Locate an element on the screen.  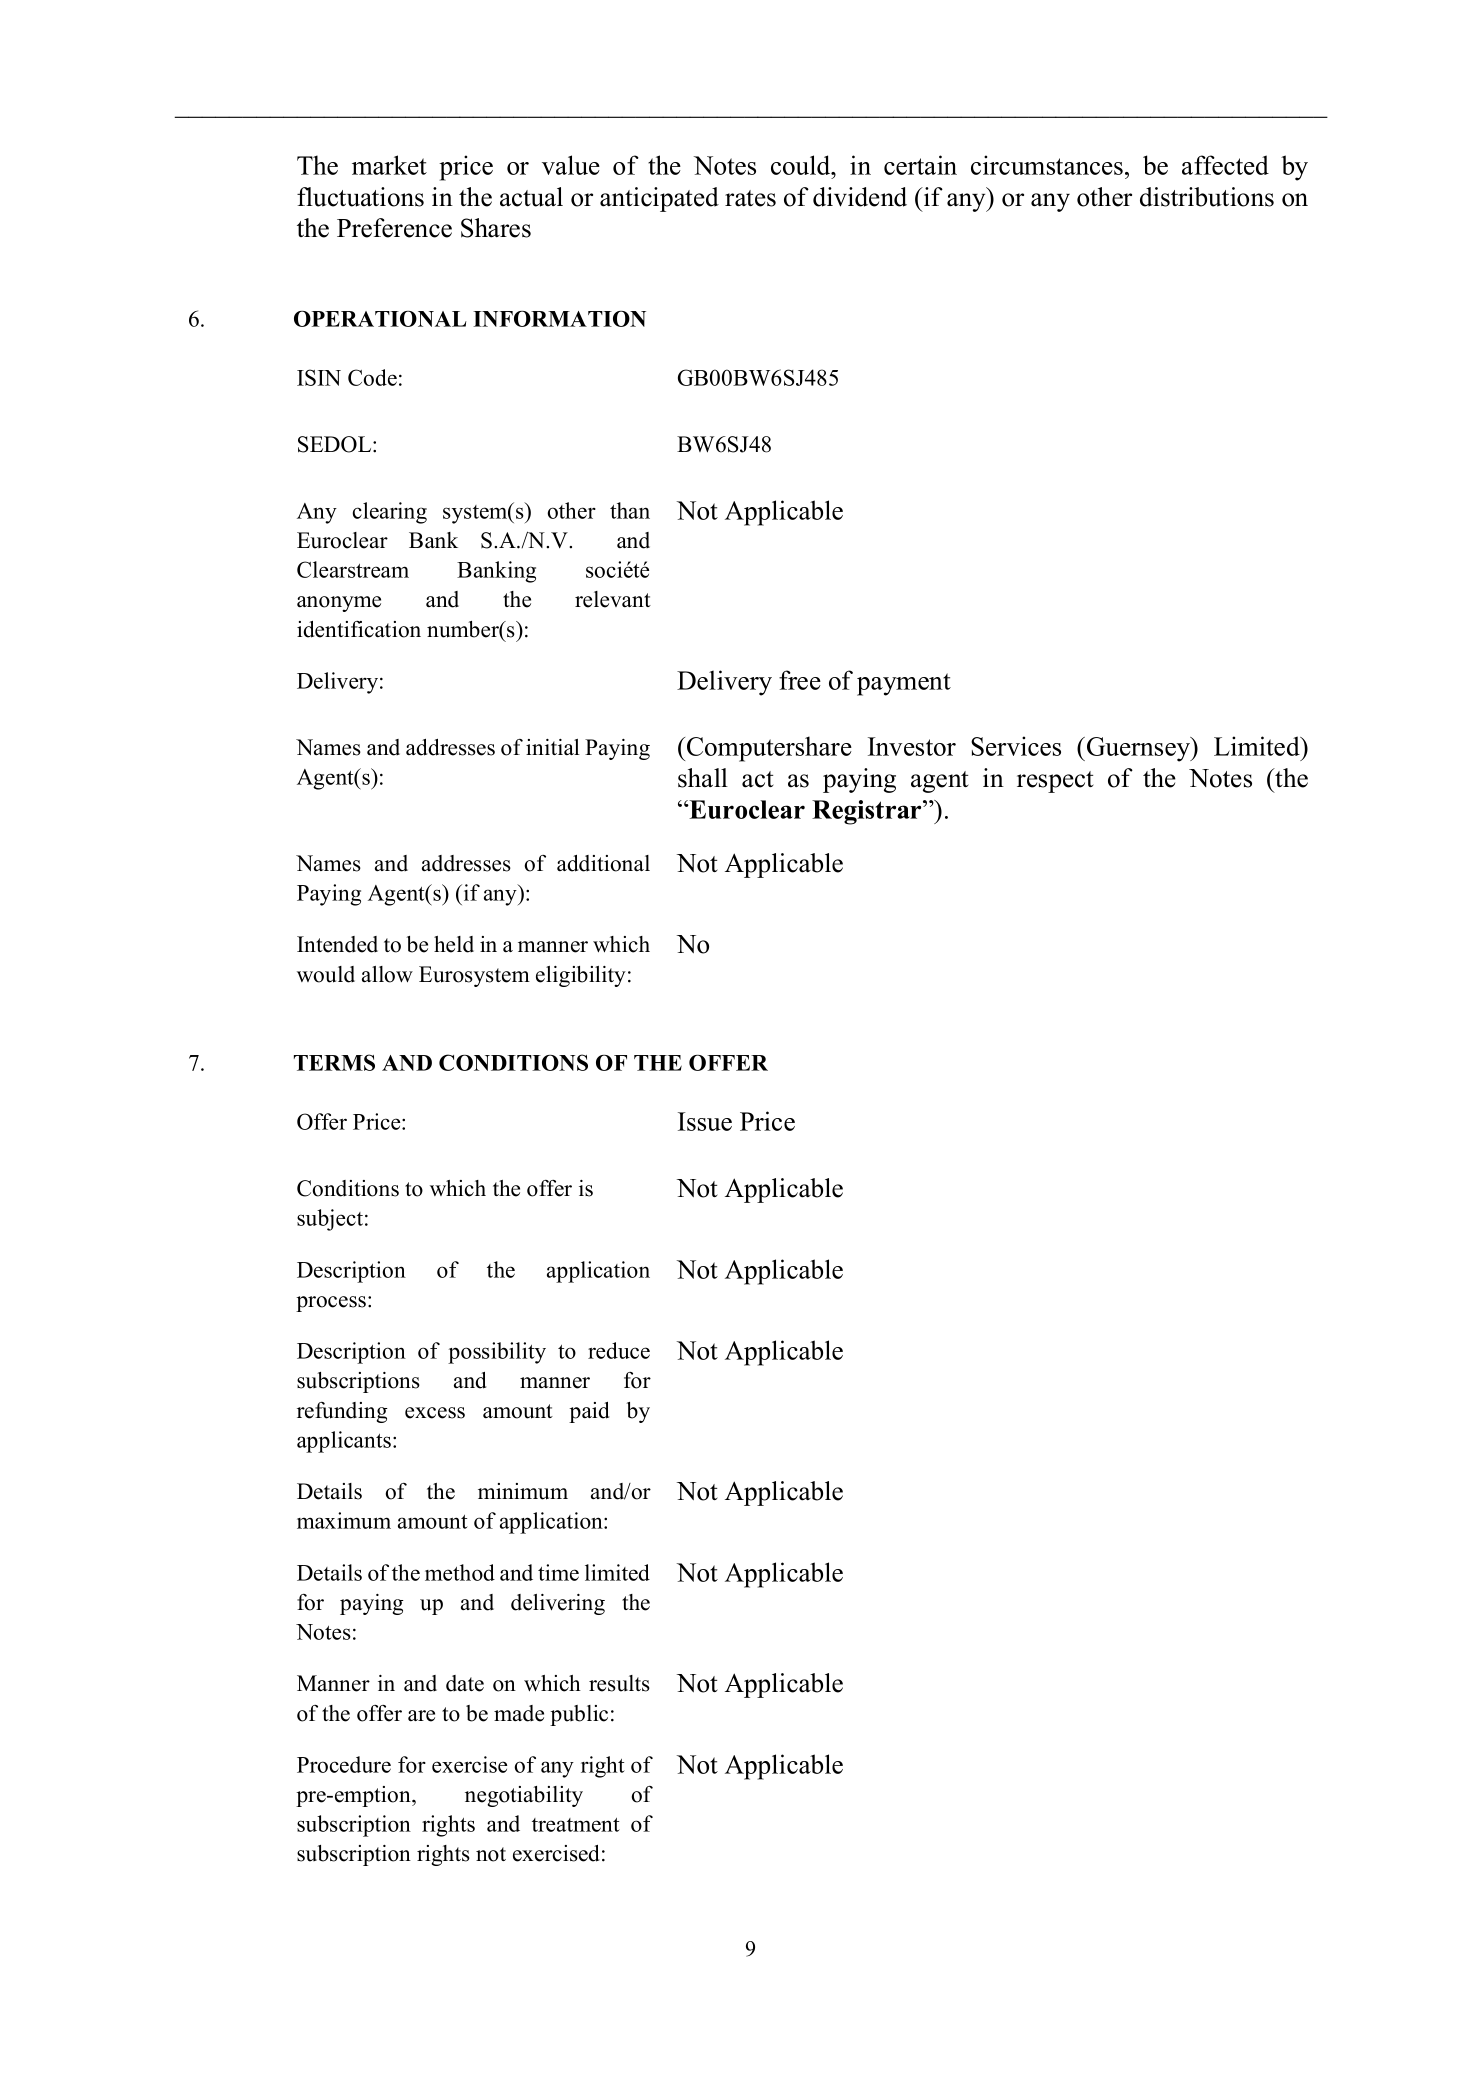
initial is located at coordinates (553, 747).
